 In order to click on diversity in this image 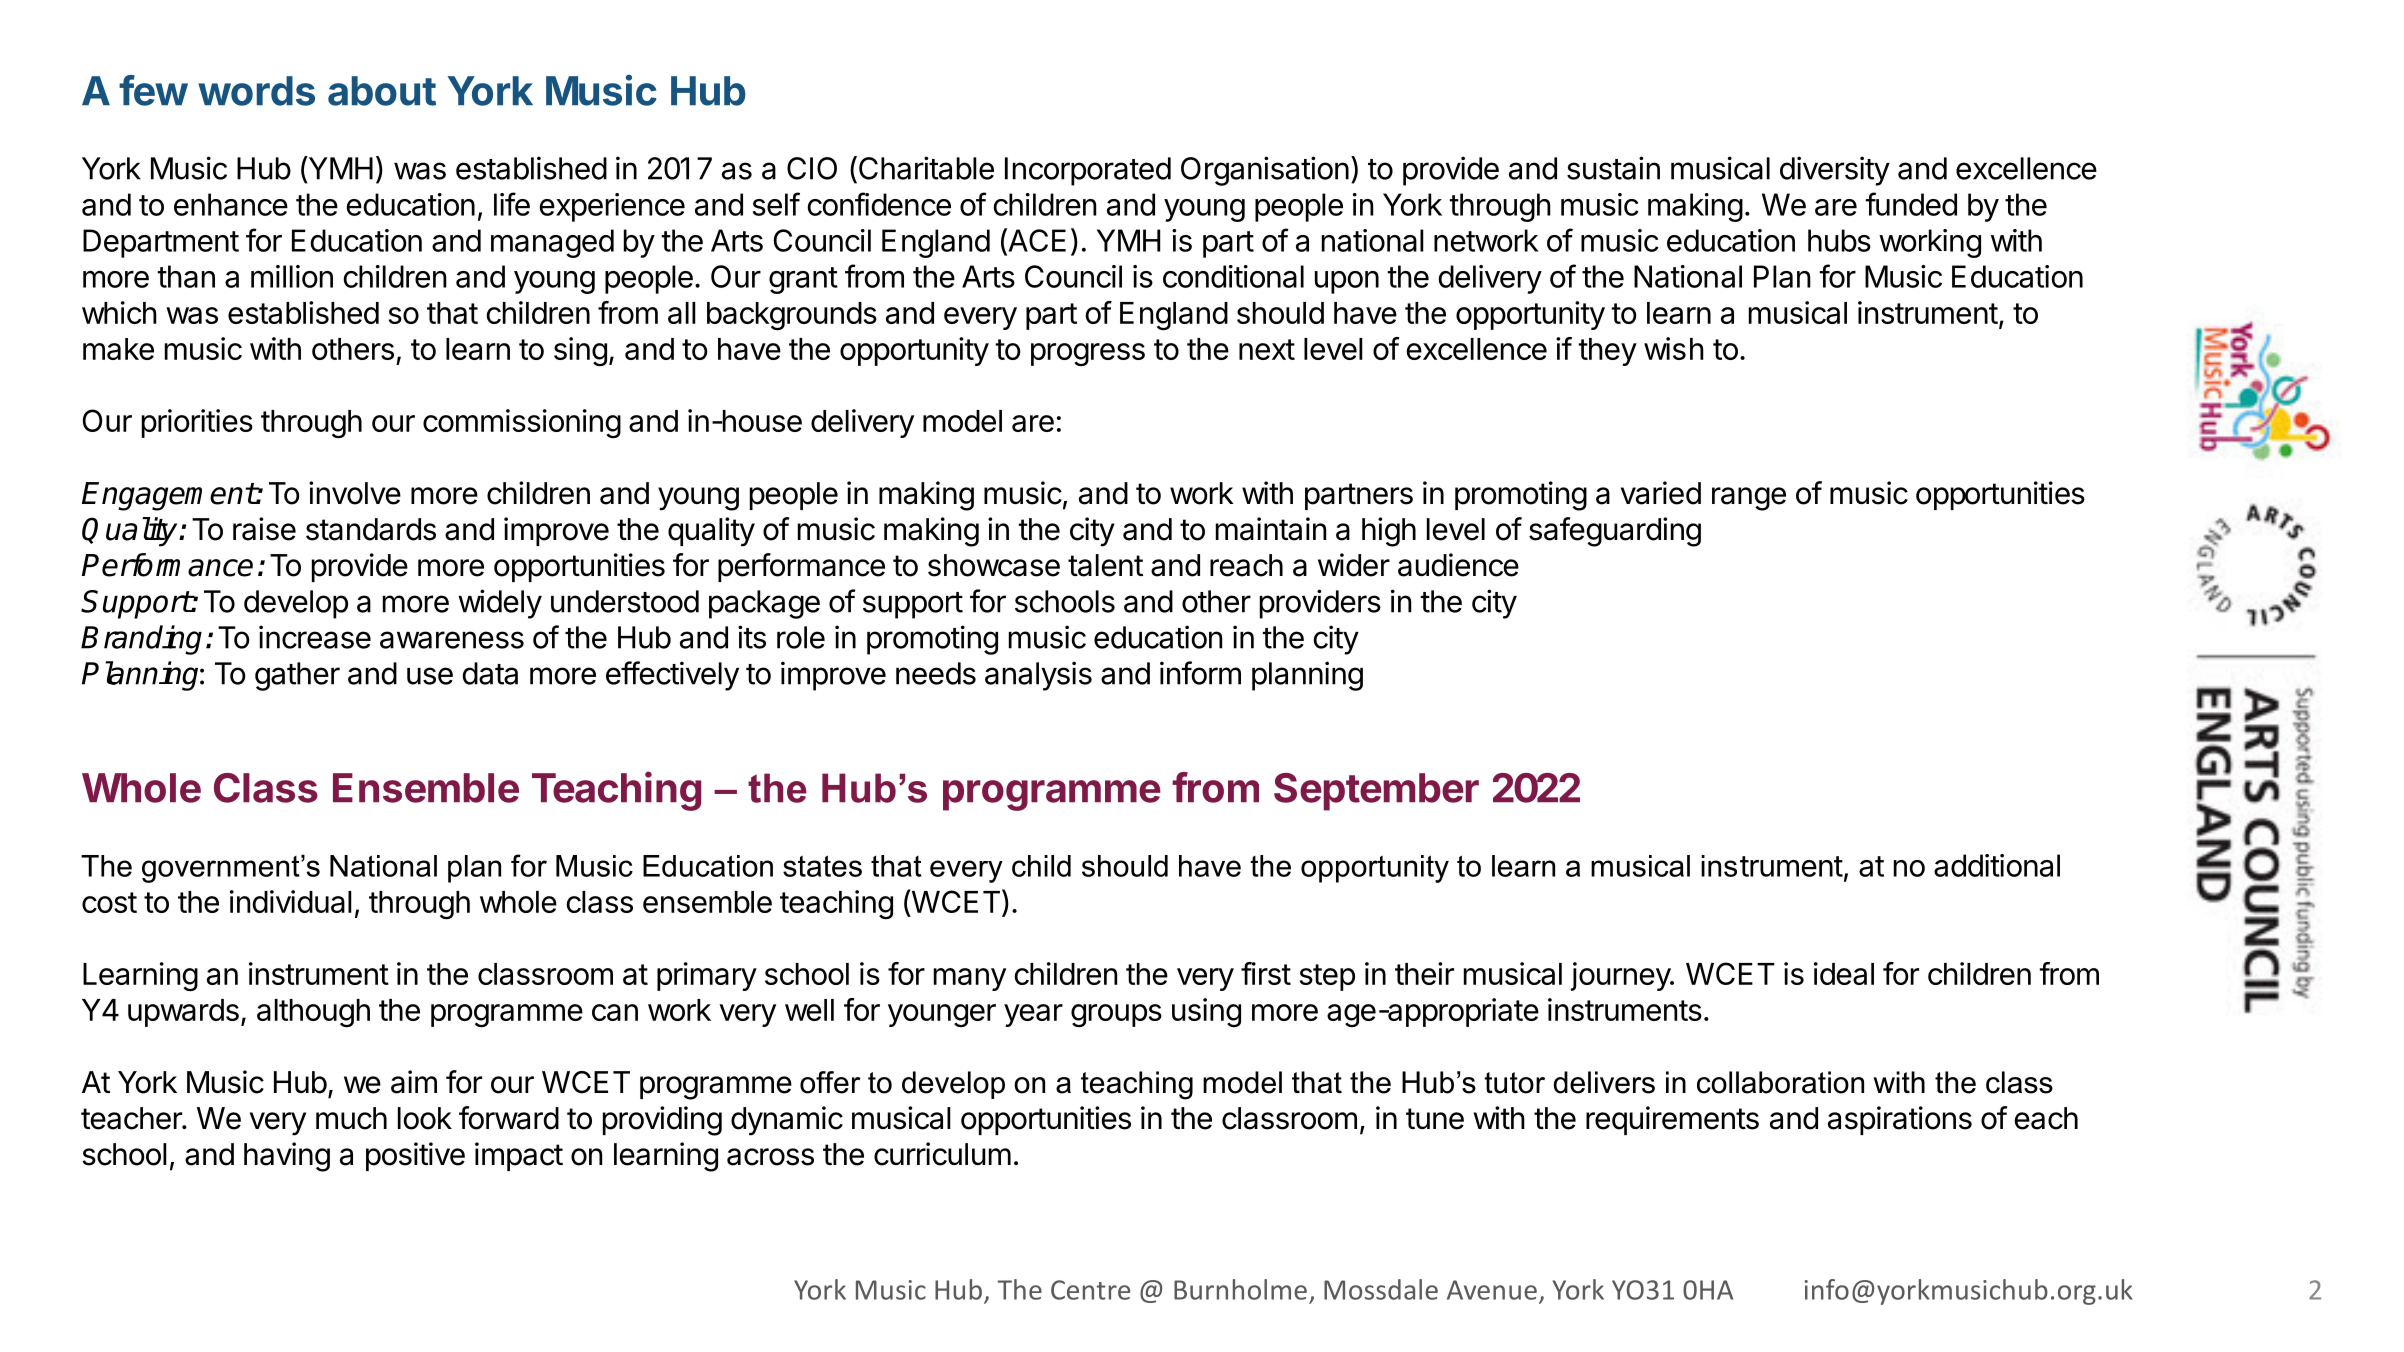, I will do `click(1835, 171)`.
